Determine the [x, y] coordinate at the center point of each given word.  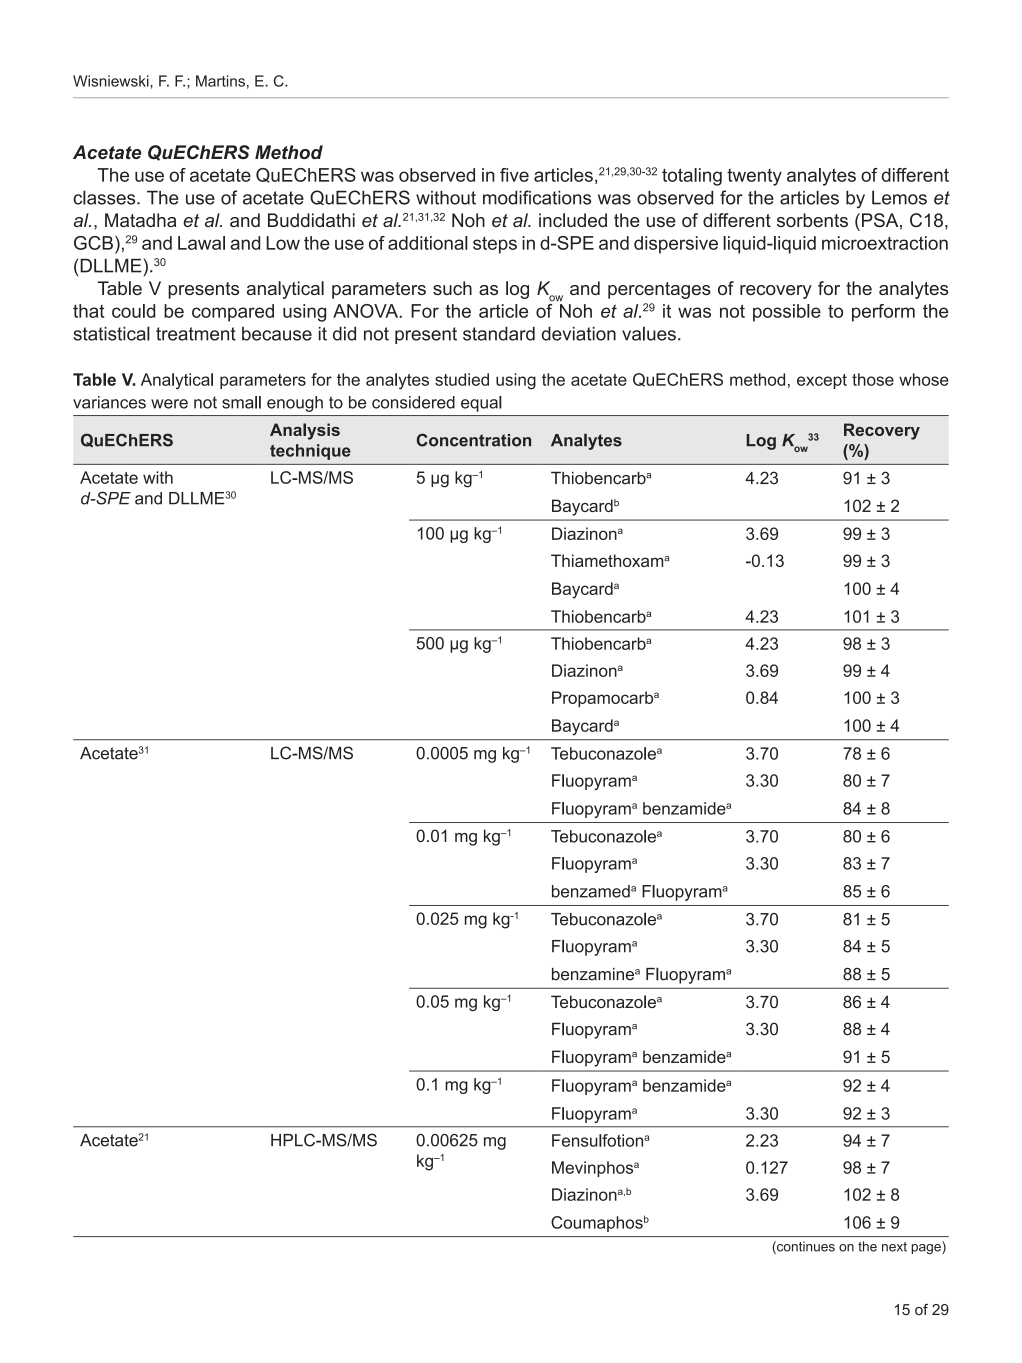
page [927, 1249]
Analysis [305, 431]
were [169, 404]
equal [481, 404]
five [514, 175]
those [873, 379]
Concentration [474, 440]
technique [310, 452]
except [822, 381]
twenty [754, 177]
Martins [220, 81]
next [894, 1247]
